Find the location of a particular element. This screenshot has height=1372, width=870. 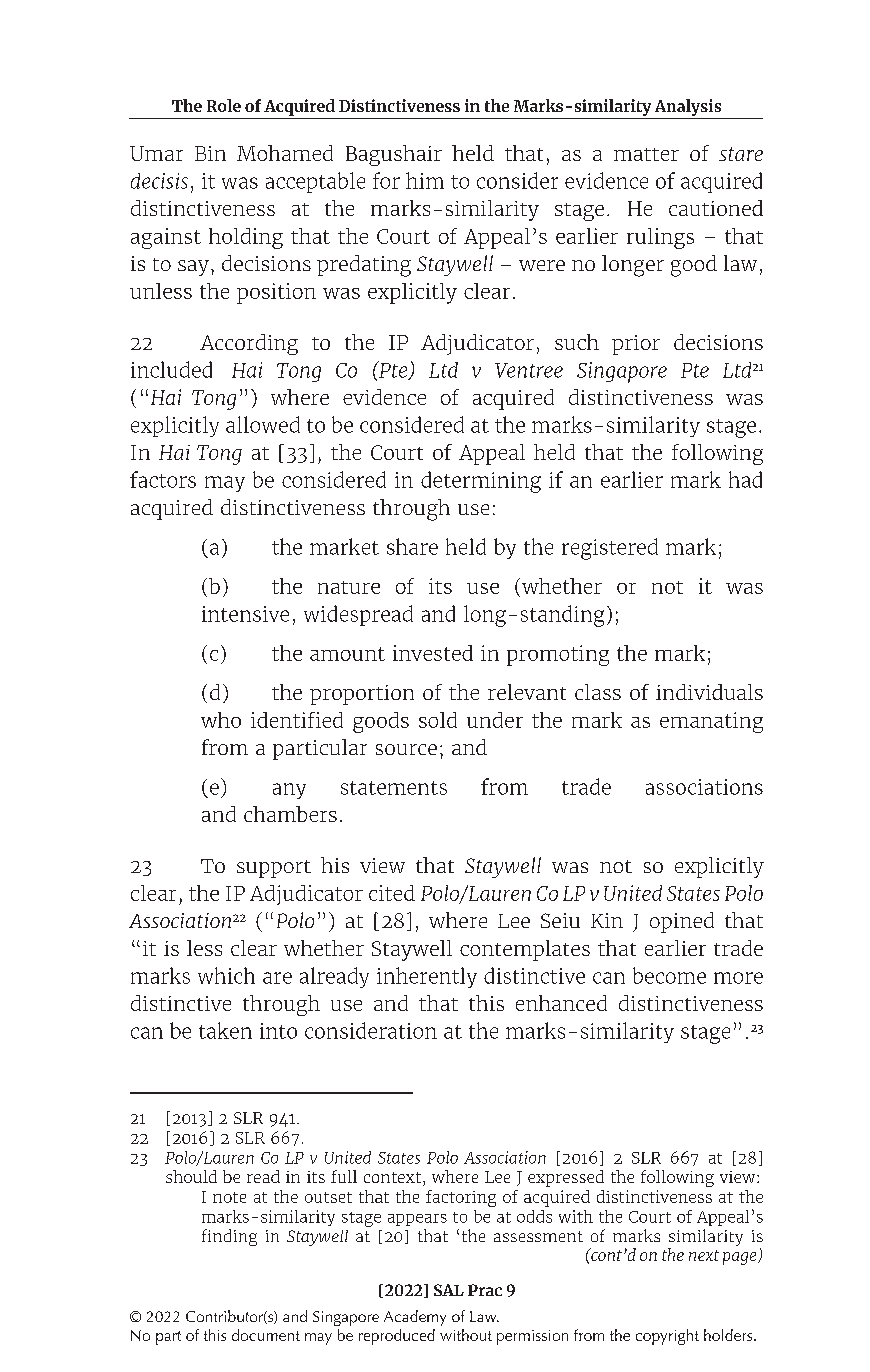

sold is located at coordinates (438, 720).
